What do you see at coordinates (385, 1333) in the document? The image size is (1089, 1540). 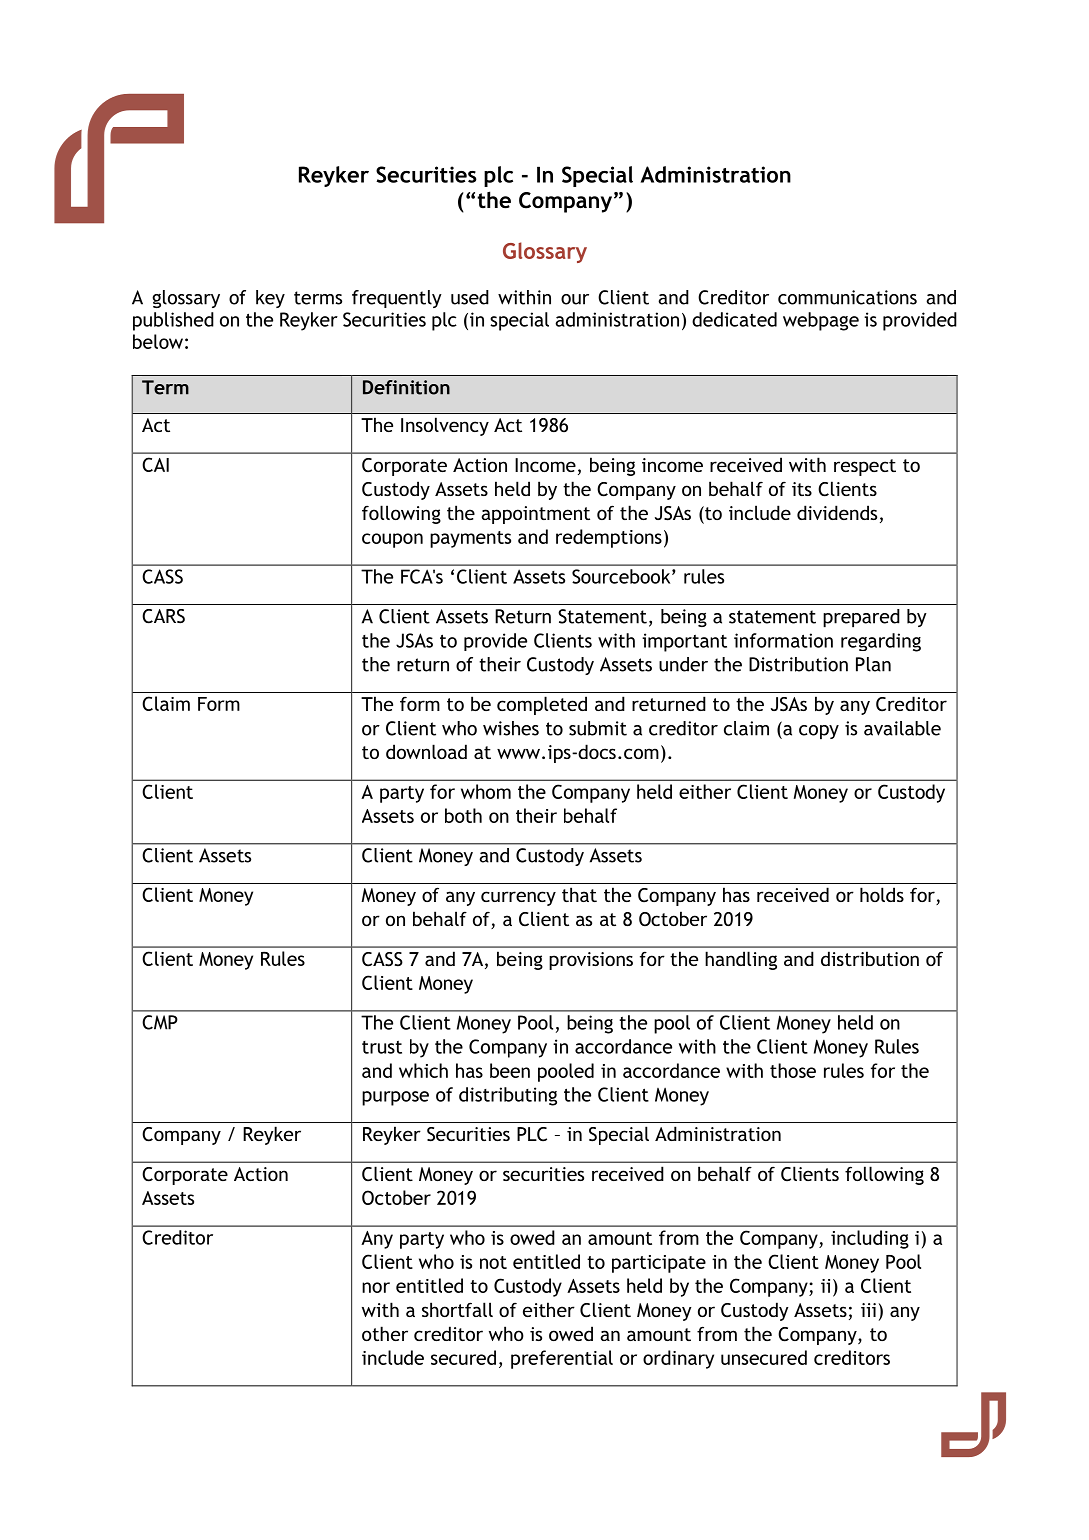 I see `other` at bounding box center [385, 1333].
